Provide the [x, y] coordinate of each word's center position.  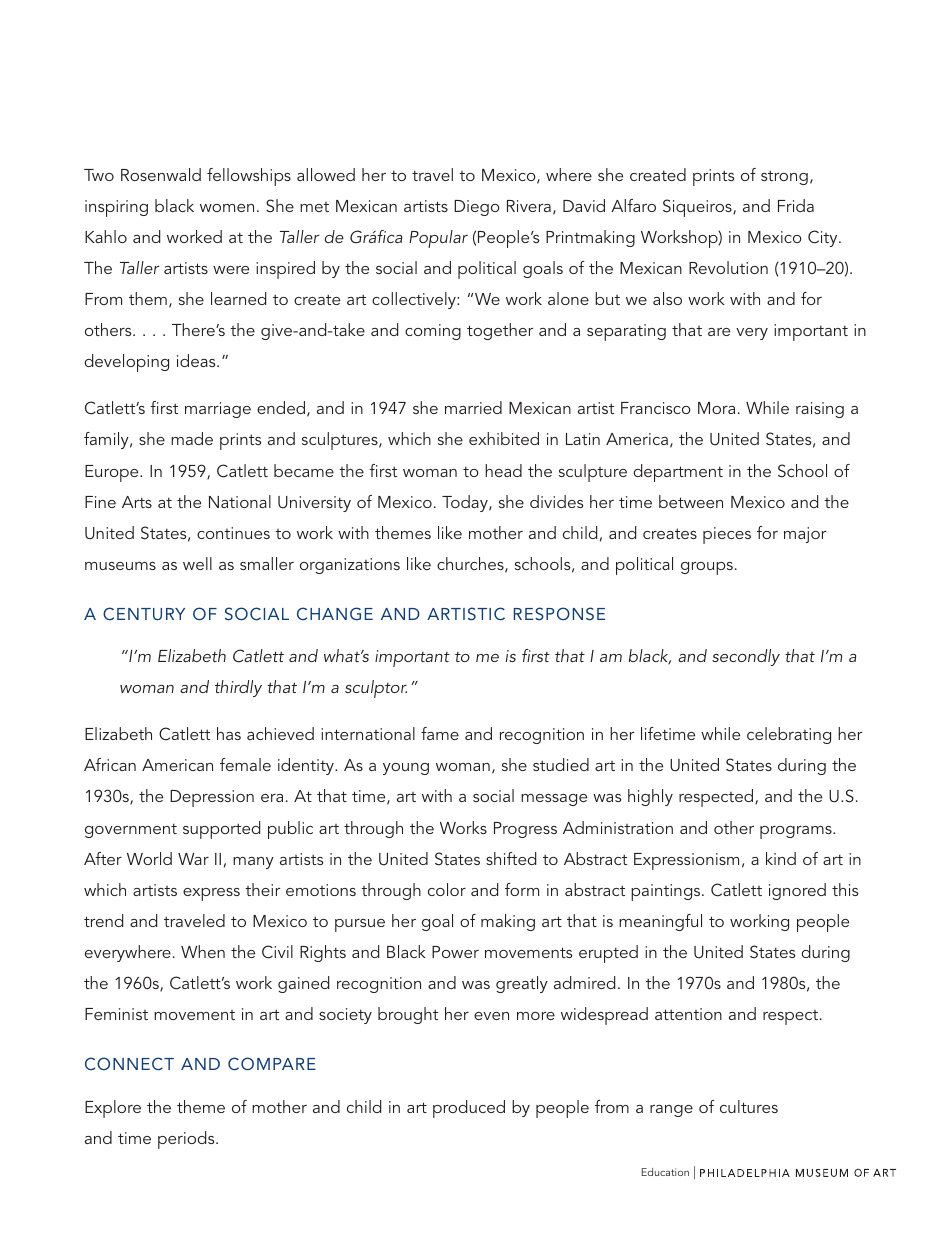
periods [187, 1140]
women [227, 208]
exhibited [504, 438]
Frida [796, 205]
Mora [716, 408]
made [192, 438]
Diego [477, 208]
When [203, 951]
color [447, 889]
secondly [746, 657]
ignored [797, 891]
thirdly [238, 688]
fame [440, 733]
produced [469, 1109]
